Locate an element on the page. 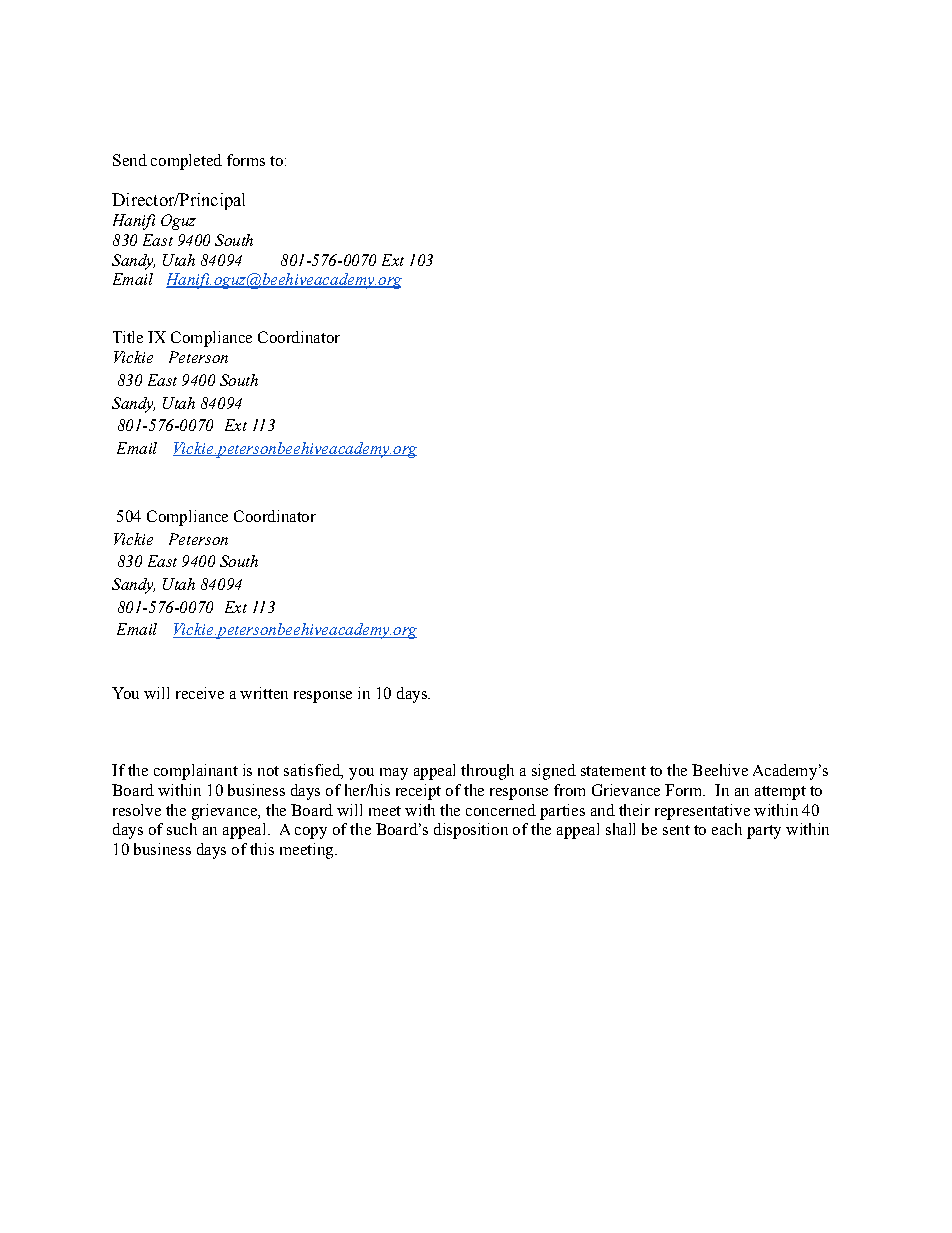 The image size is (952, 1233). receive is located at coordinates (200, 693).
